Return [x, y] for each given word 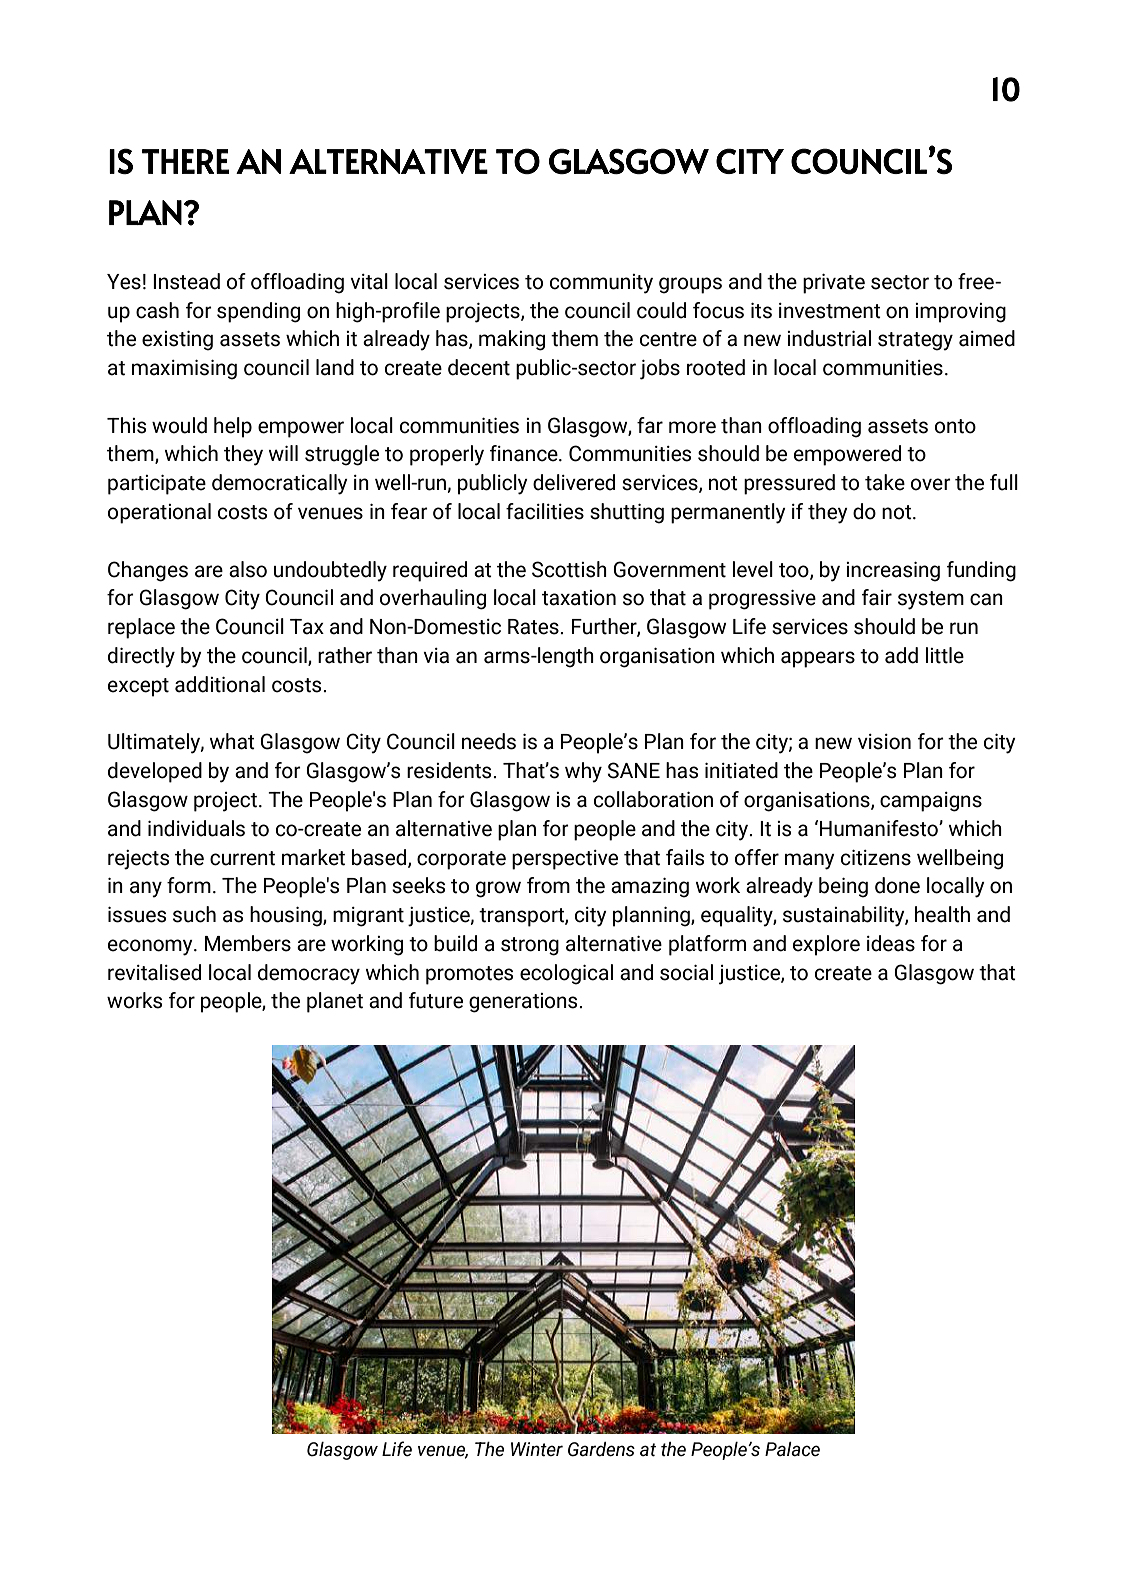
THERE [185, 161]
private [834, 284]
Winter [537, 1449]
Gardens [601, 1449]
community [601, 284]
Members [248, 943]
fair [877, 597]
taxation [579, 598]
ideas [891, 943]
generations [524, 1003]
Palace [792, 1449]
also [248, 569]
